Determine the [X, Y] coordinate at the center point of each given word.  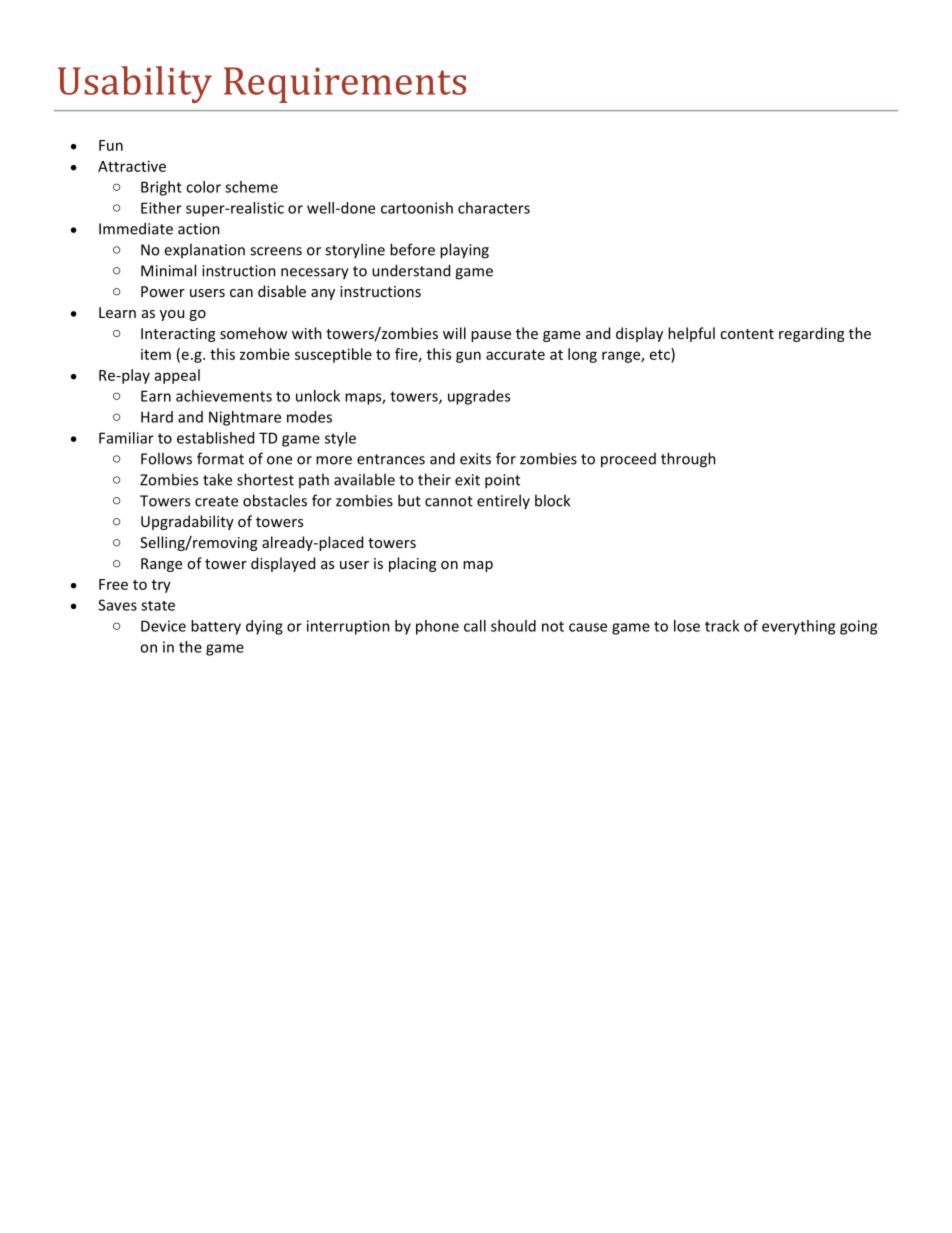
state [158, 606]
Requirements [345, 85]
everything [798, 627]
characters [494, 208]
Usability [135, 84]
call [475, 626]
